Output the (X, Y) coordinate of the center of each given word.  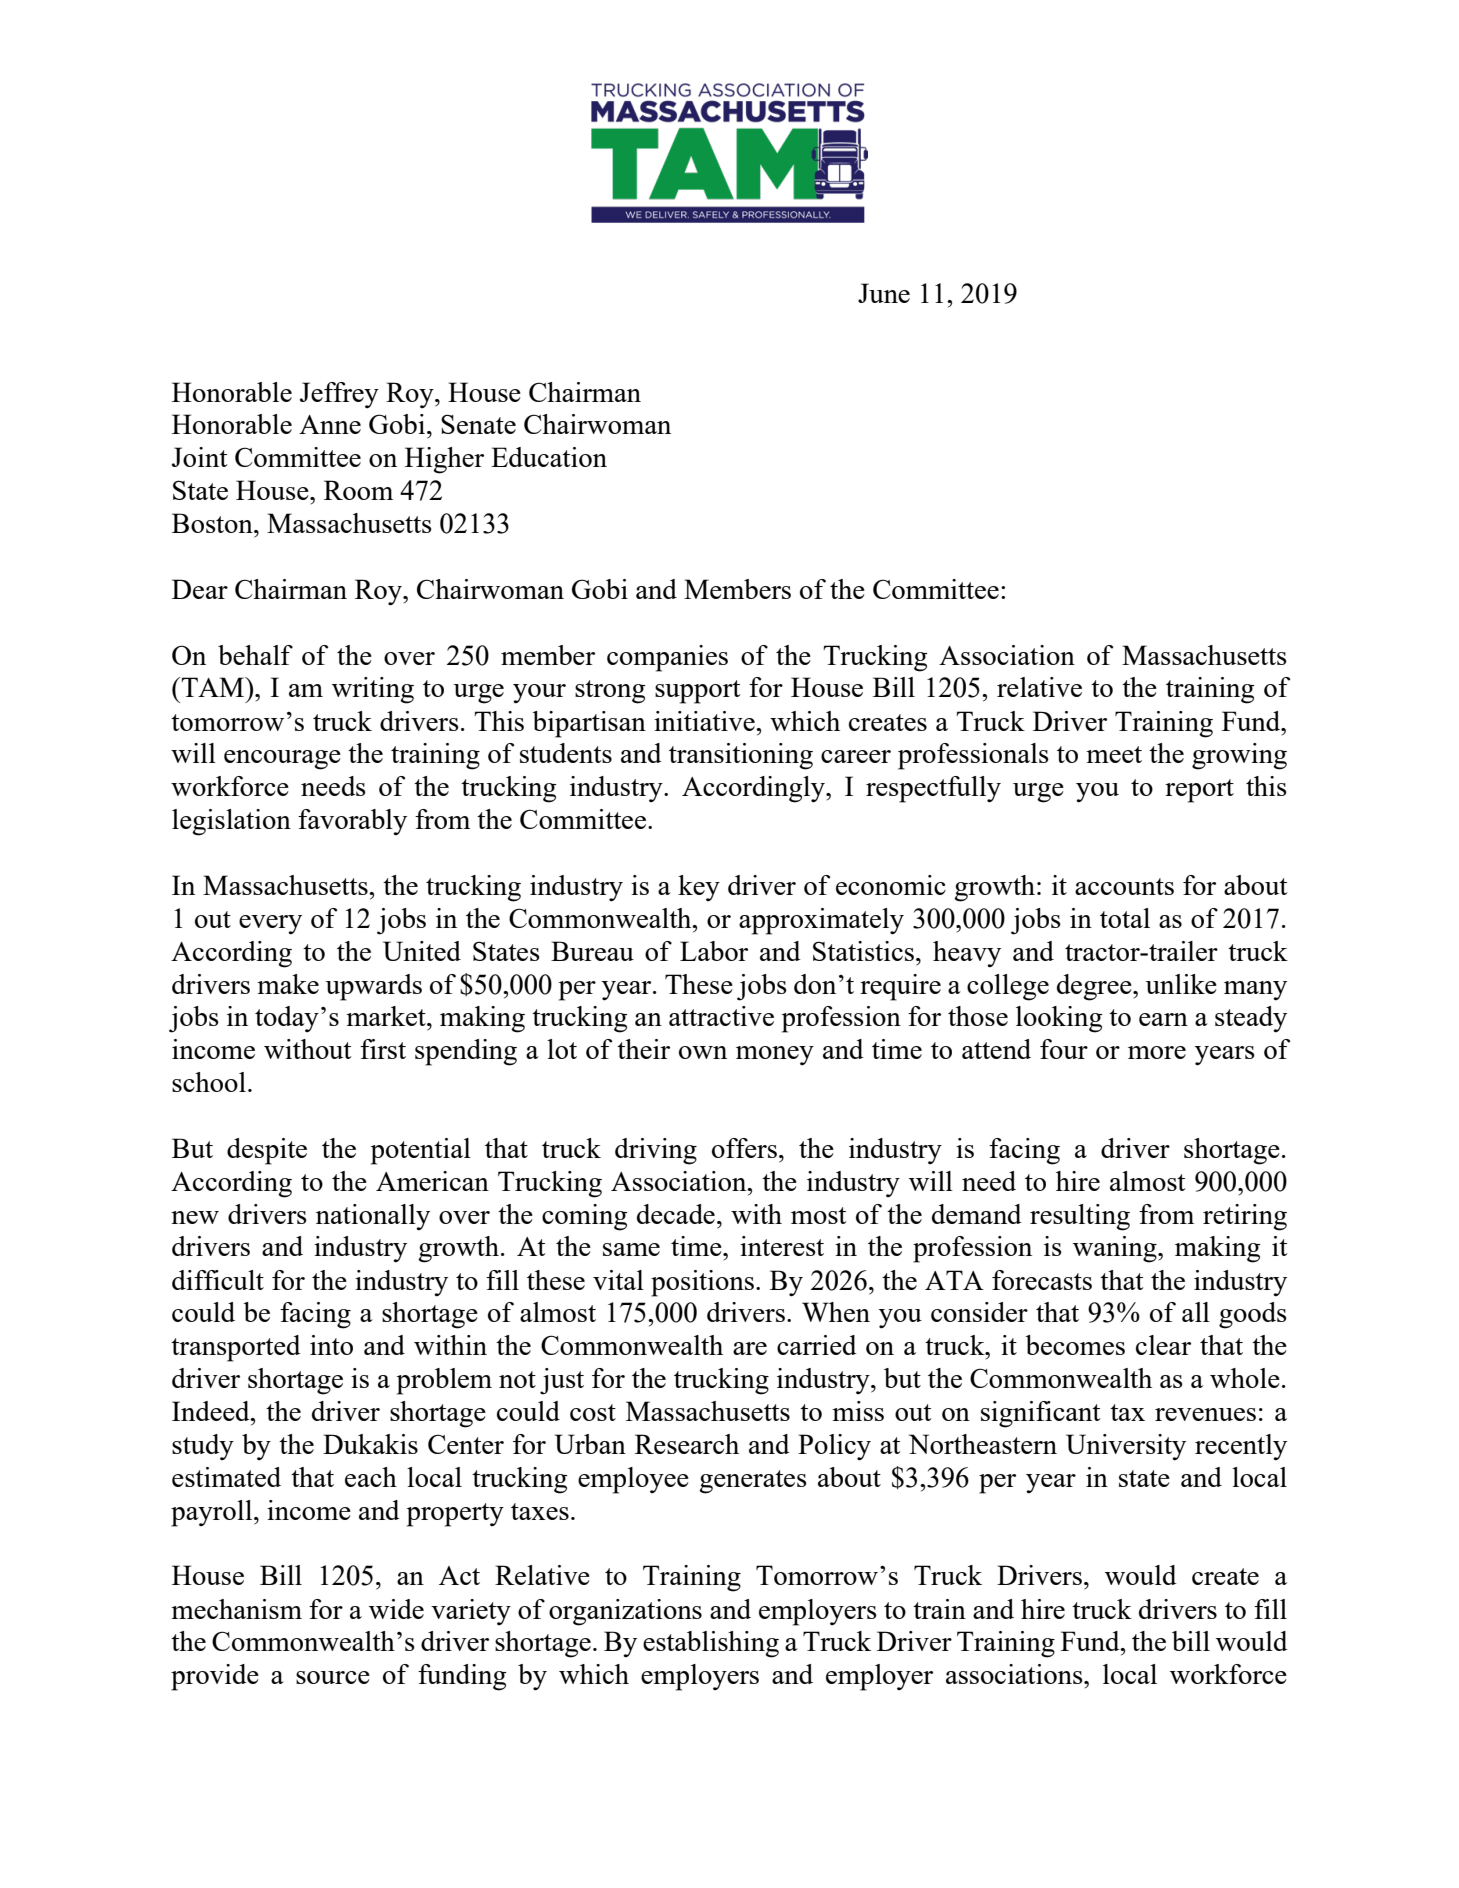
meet (1114, 754)
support (698, 692)
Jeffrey (339, 395)
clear (1163, 1345)
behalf (255, 655)
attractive (721, 1016)
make (288, 984)
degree (1095, 987)
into (331, 1345)
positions (702, 1283)
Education (549, 457)
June (884, 293)
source (333, 1677)
